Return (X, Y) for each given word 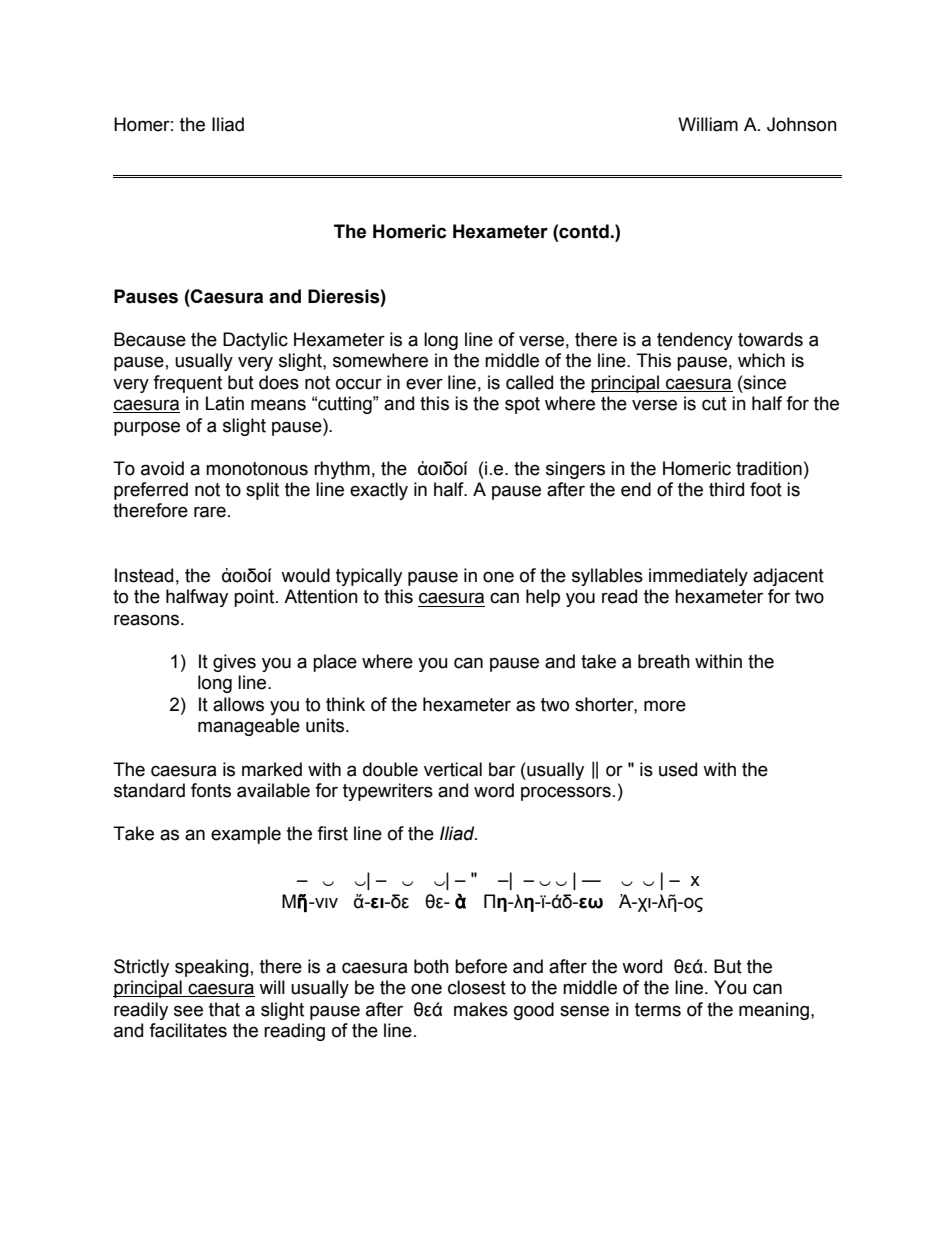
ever (424, 384)
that (224, 1009)
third (726, 489)
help (543, 598)
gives (234, 663)
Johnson (802, 124)
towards (770, 339)
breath (664, 661)
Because (150, 339)
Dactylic (255, 341)
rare (210, 512)
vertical (453, 769)
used (678, 769)
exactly (379, 491)
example (246, 835)
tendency (695, 341)
